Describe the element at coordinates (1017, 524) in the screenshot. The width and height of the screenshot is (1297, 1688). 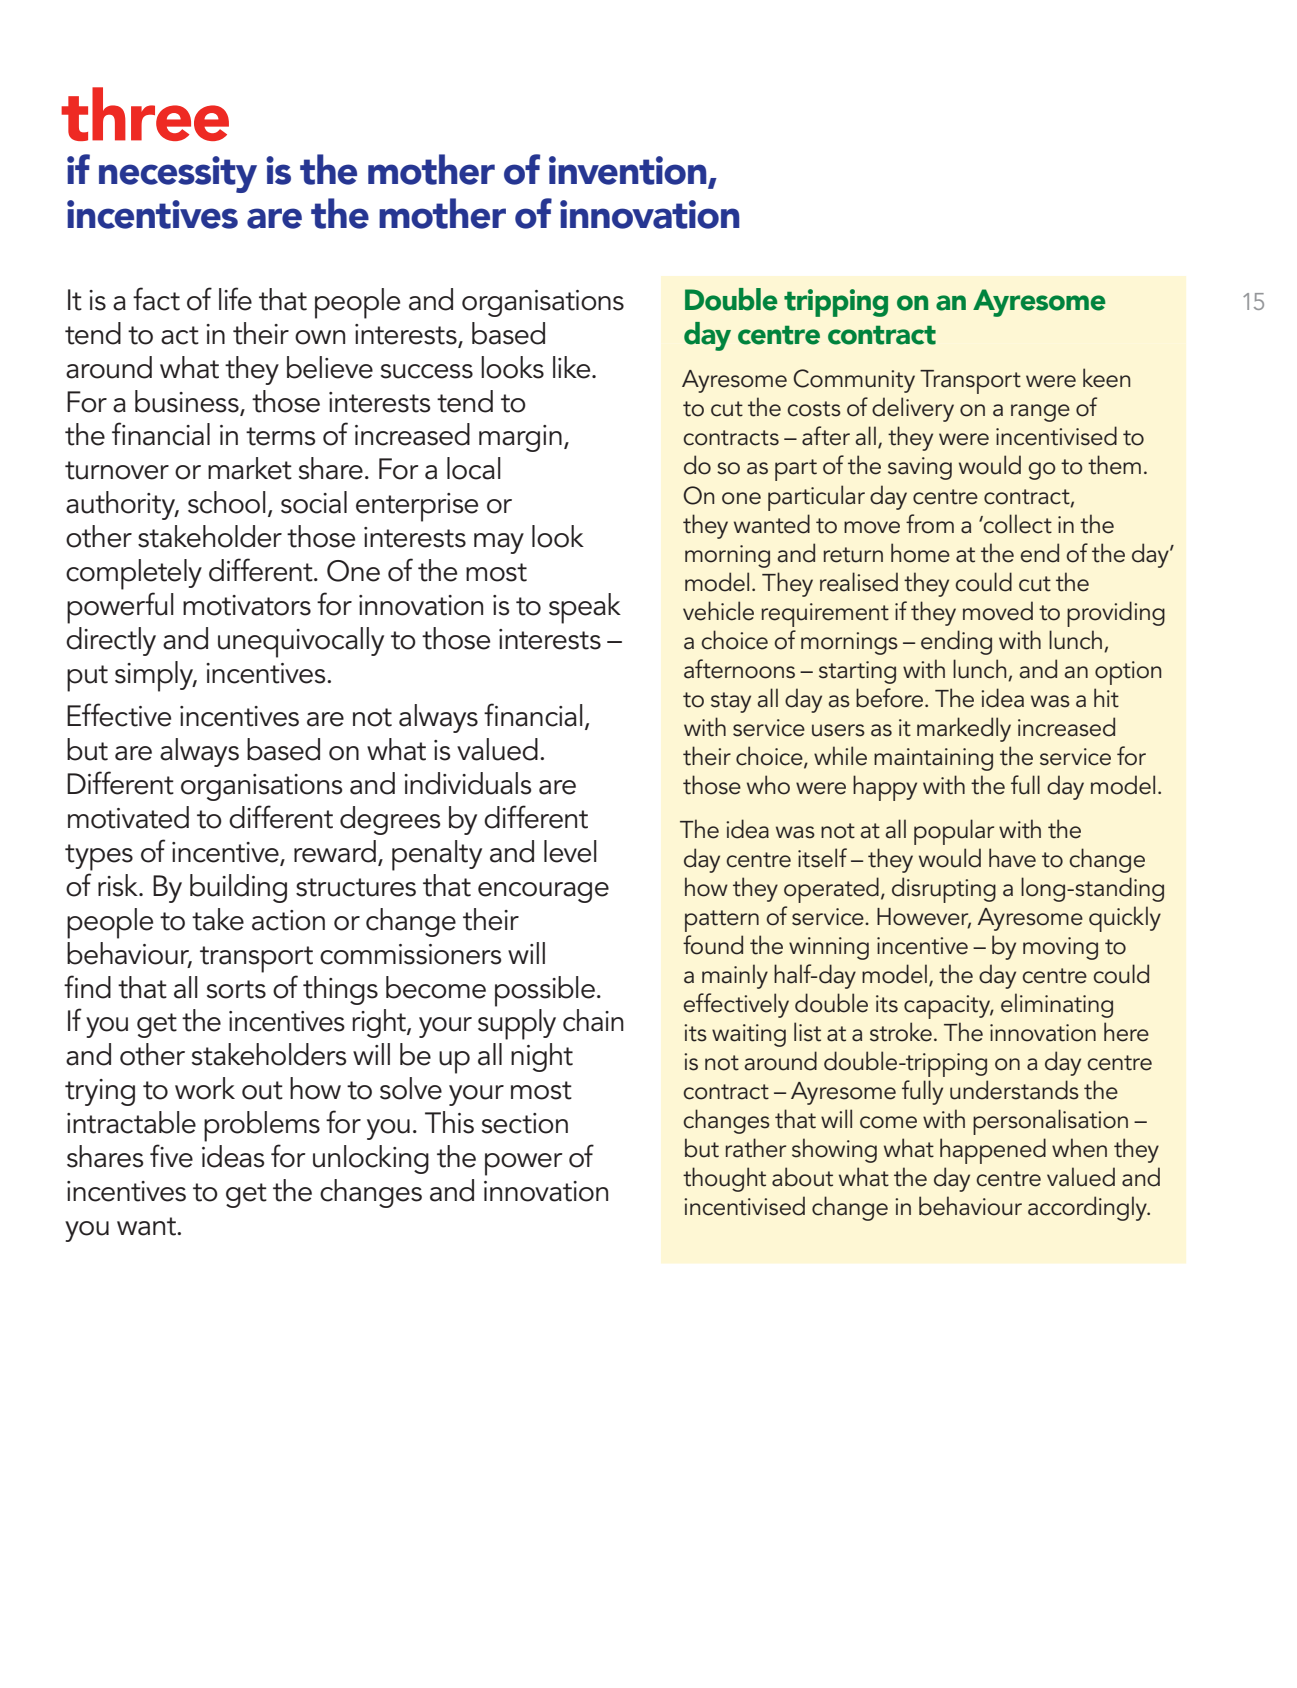
I see `collect` at that location.
